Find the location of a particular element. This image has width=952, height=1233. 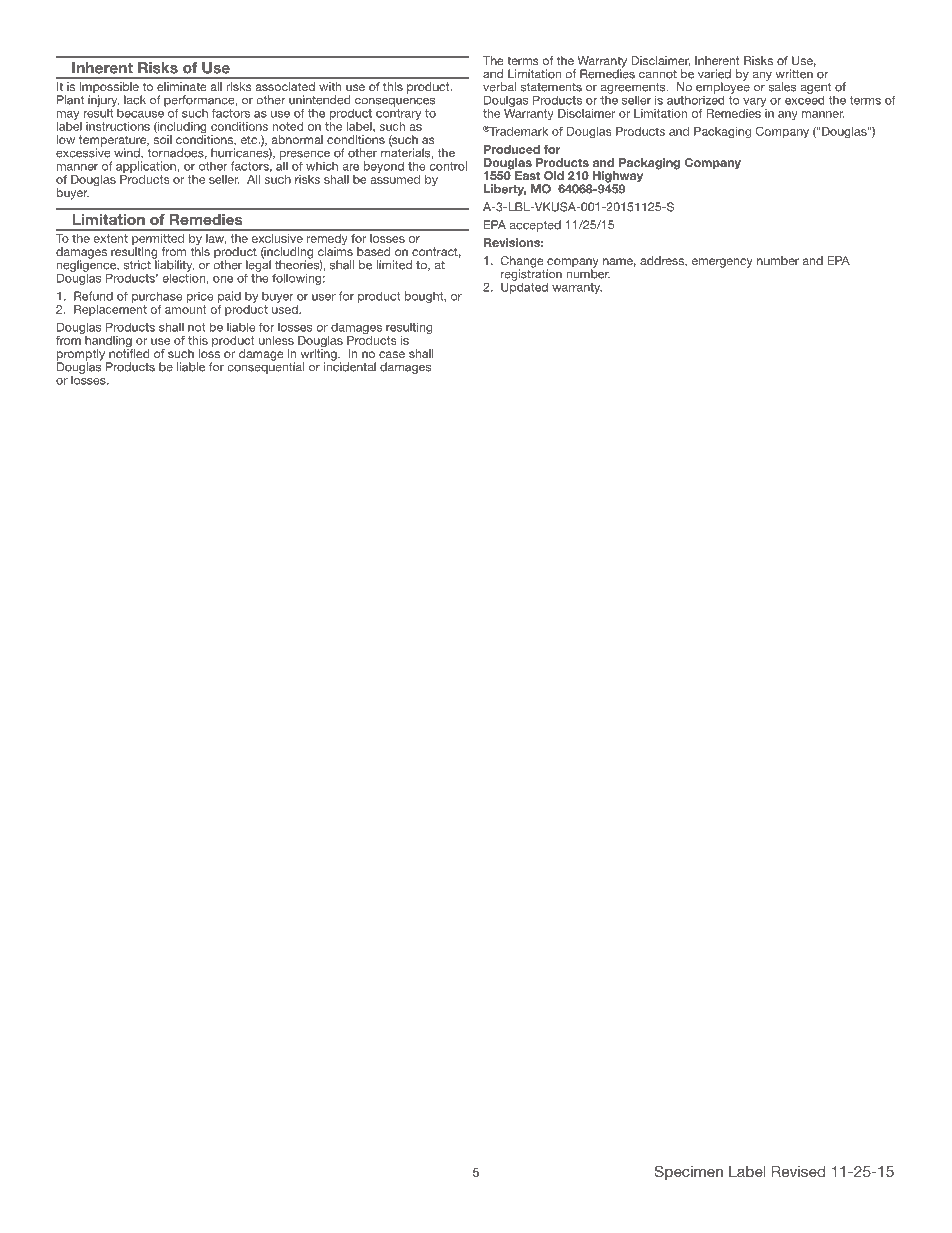

Revised is located at coordinates (798, 1171).
